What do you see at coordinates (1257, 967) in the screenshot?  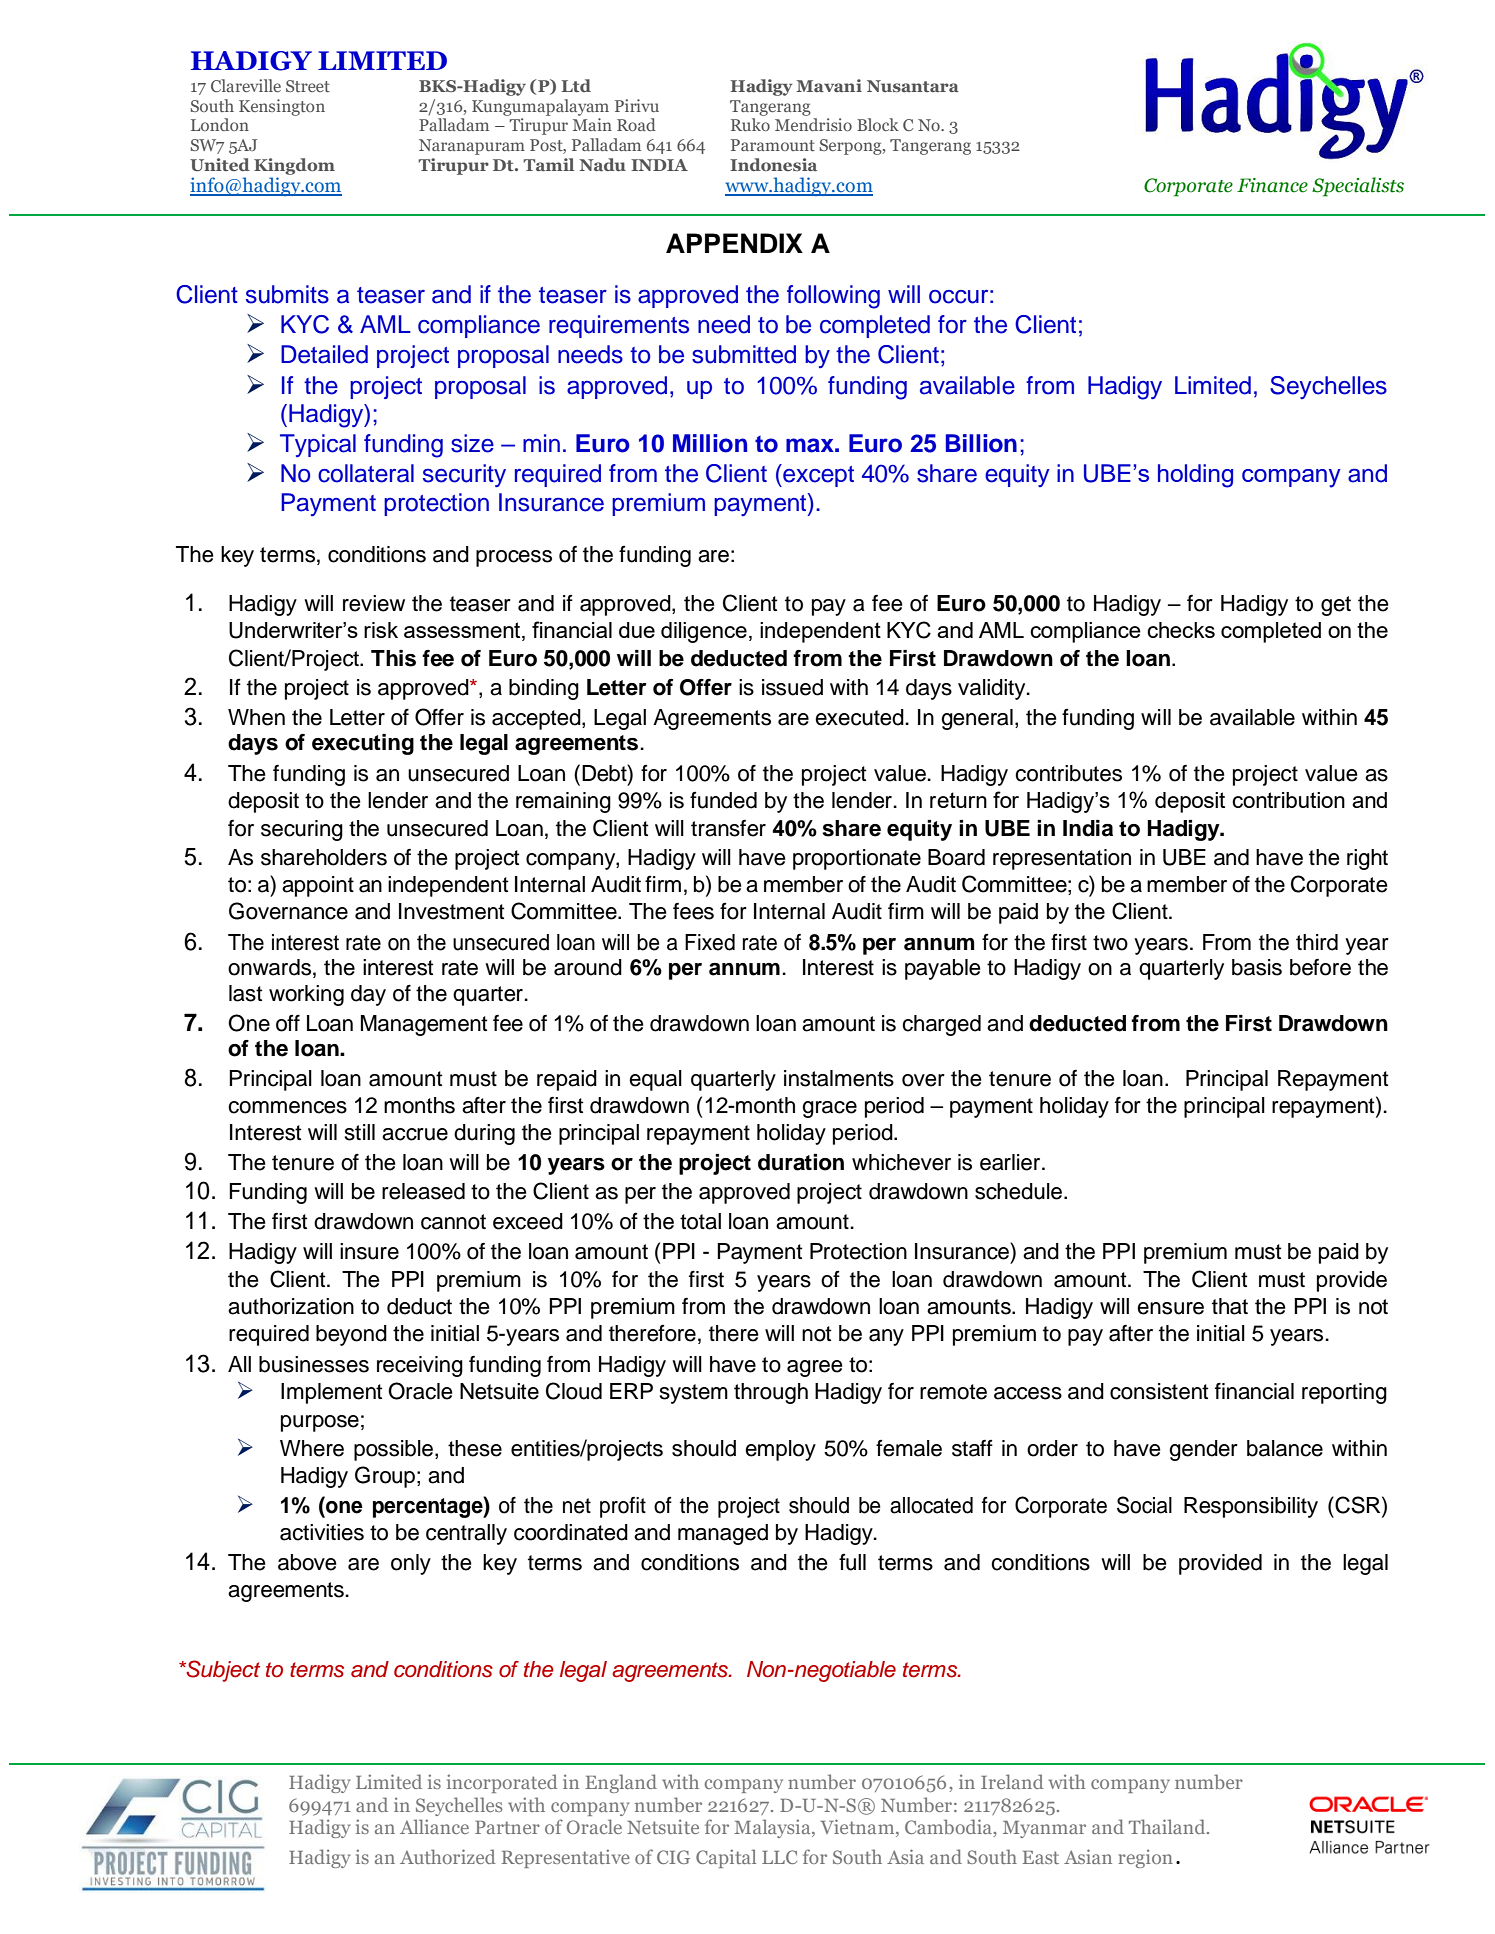 I see `basis` at bounding box center [1257, 967].
